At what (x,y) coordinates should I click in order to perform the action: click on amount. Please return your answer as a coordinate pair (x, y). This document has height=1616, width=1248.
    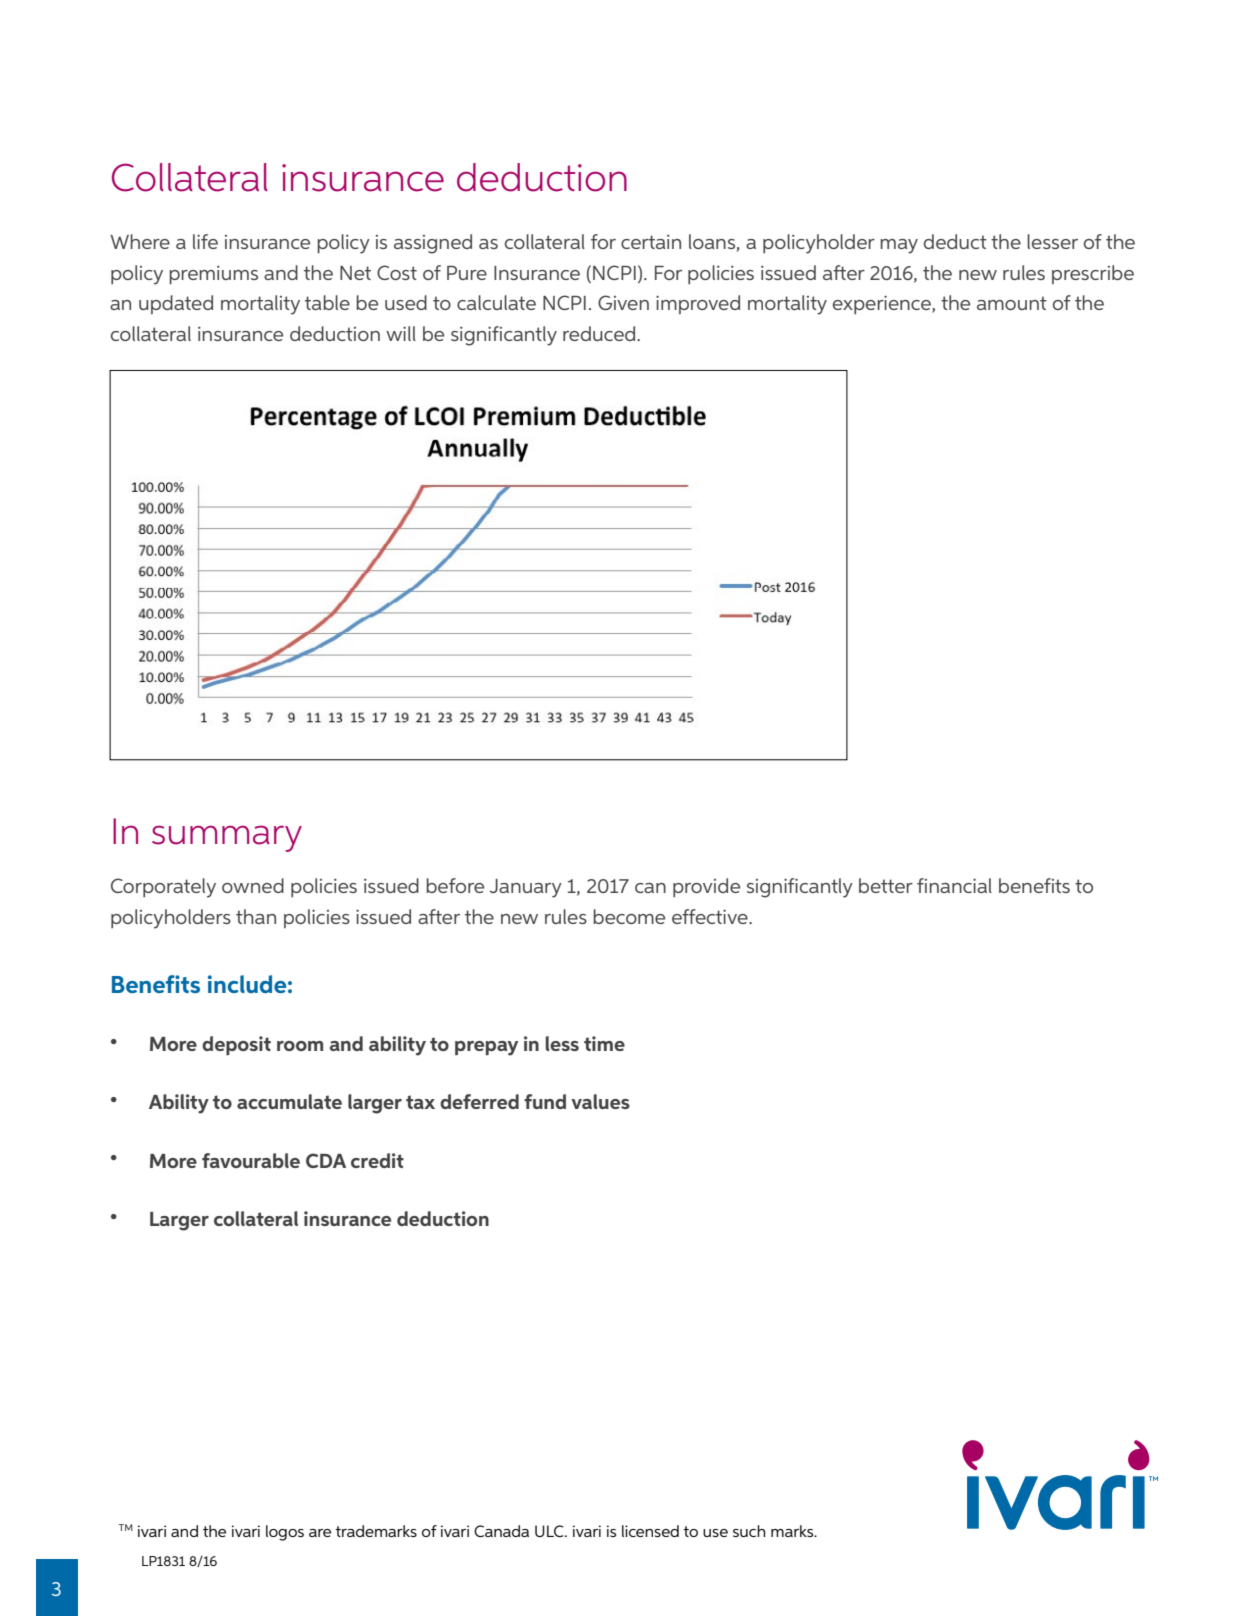
    Looking at the image, I should click on (1012, 303).
